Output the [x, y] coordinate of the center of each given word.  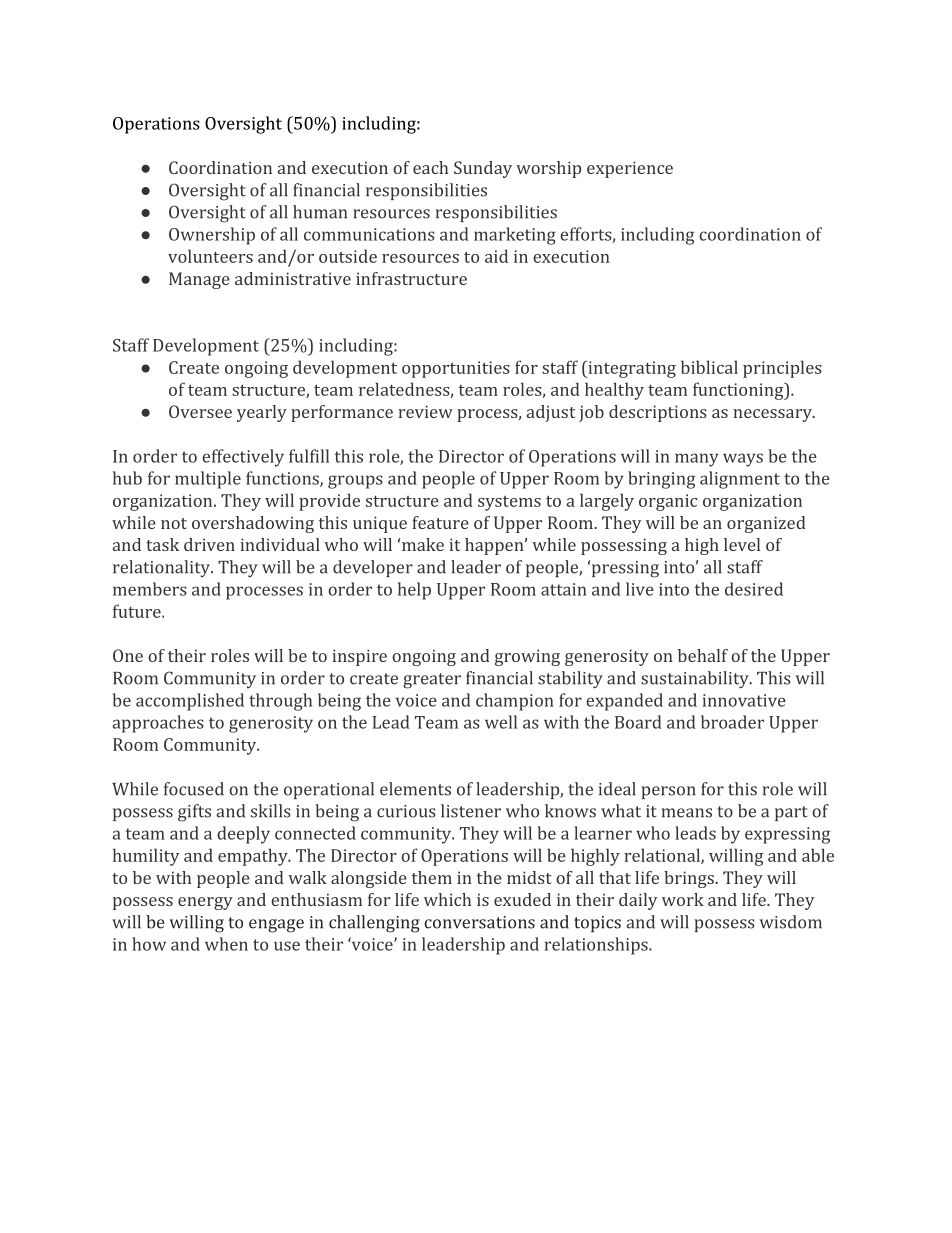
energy [205, 903]
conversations [479, 922]
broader [732, 722]
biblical [709, 367]
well [501, 722]
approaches [158, 724]
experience [630, 169]
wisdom [791, 922]
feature [440, 522]
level [742, 544]
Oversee [200, 411]
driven [209, 544]
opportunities [456, 369]
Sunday [483, 169]
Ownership [212, 236]
